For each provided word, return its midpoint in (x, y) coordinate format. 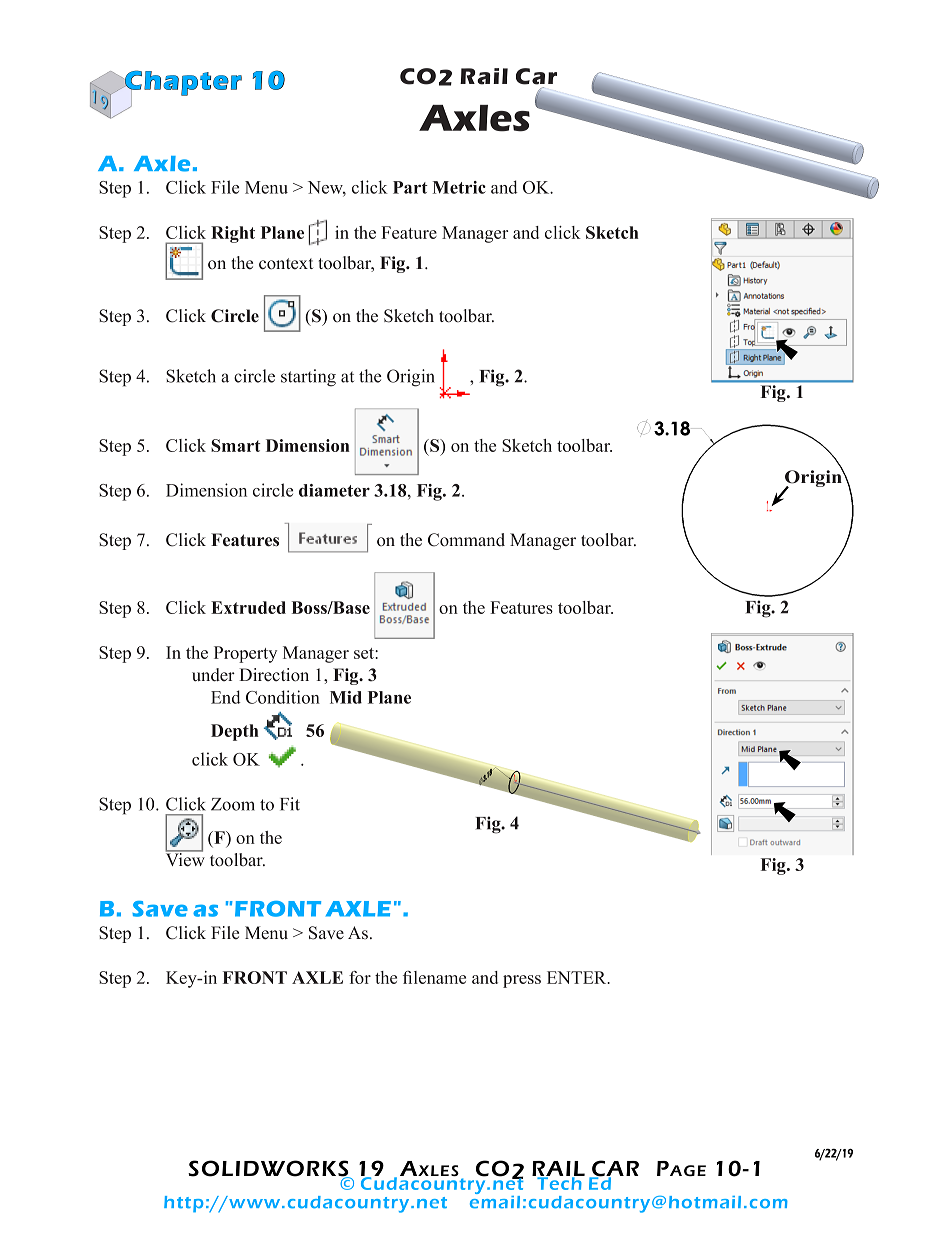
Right (233, 234)
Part (410, 187)
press (522, 981)
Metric (459, 187)
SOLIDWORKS (269, 1169)
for (360, 977)
